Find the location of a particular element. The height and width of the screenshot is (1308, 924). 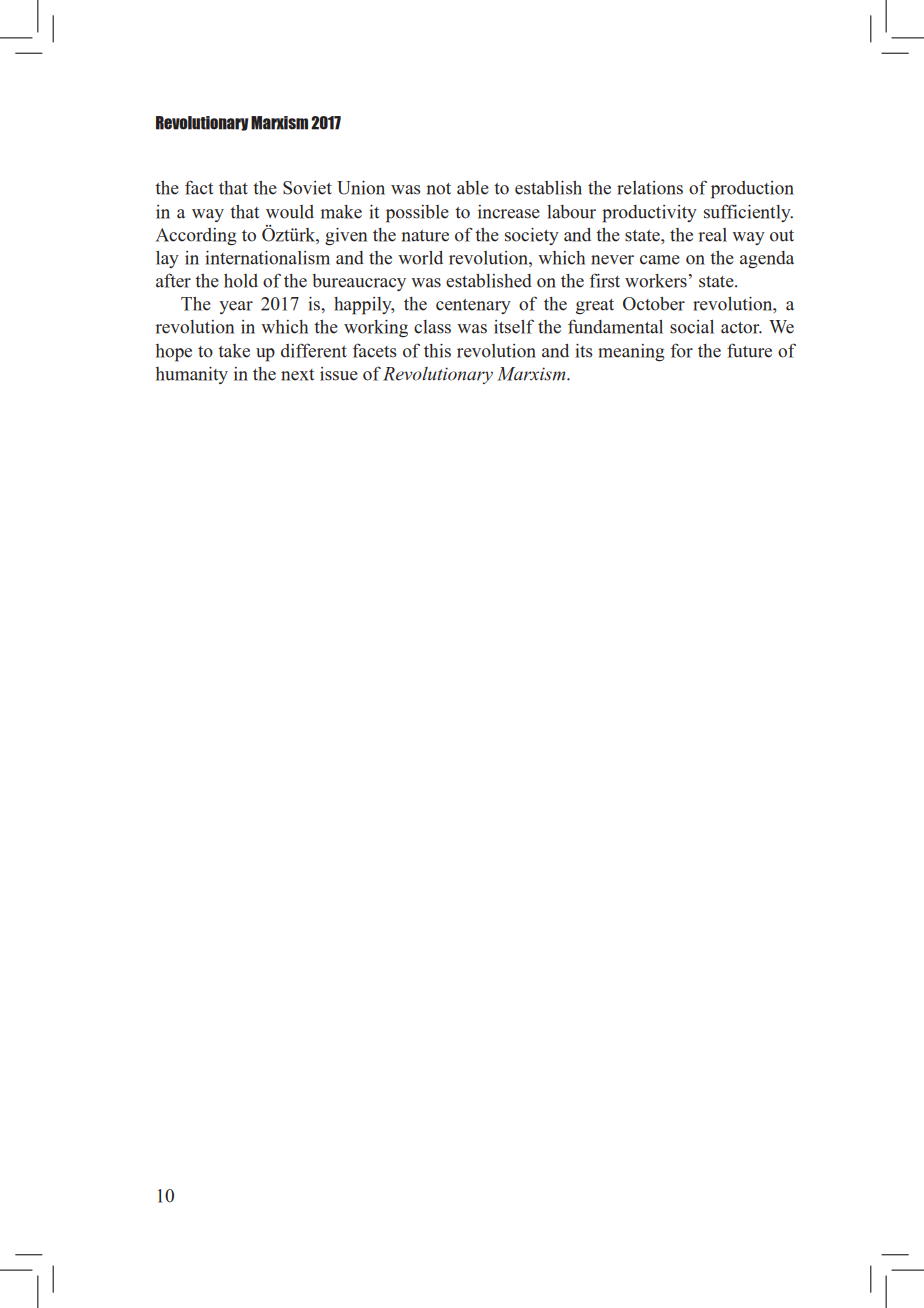

year is located at coordinates (236, 307).
